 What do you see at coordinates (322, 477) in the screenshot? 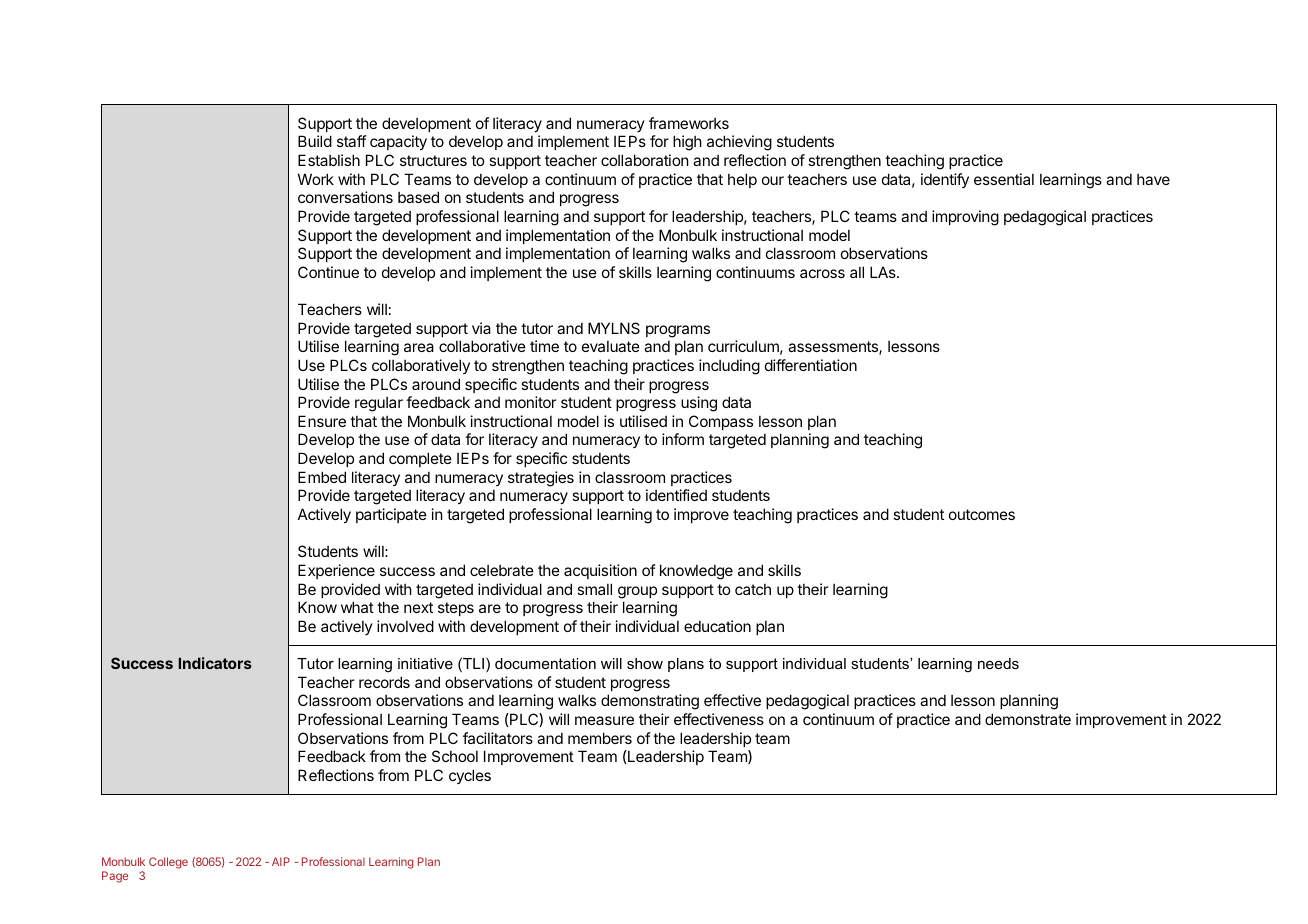
I see `Embed` at bounding box center [322, 477].
